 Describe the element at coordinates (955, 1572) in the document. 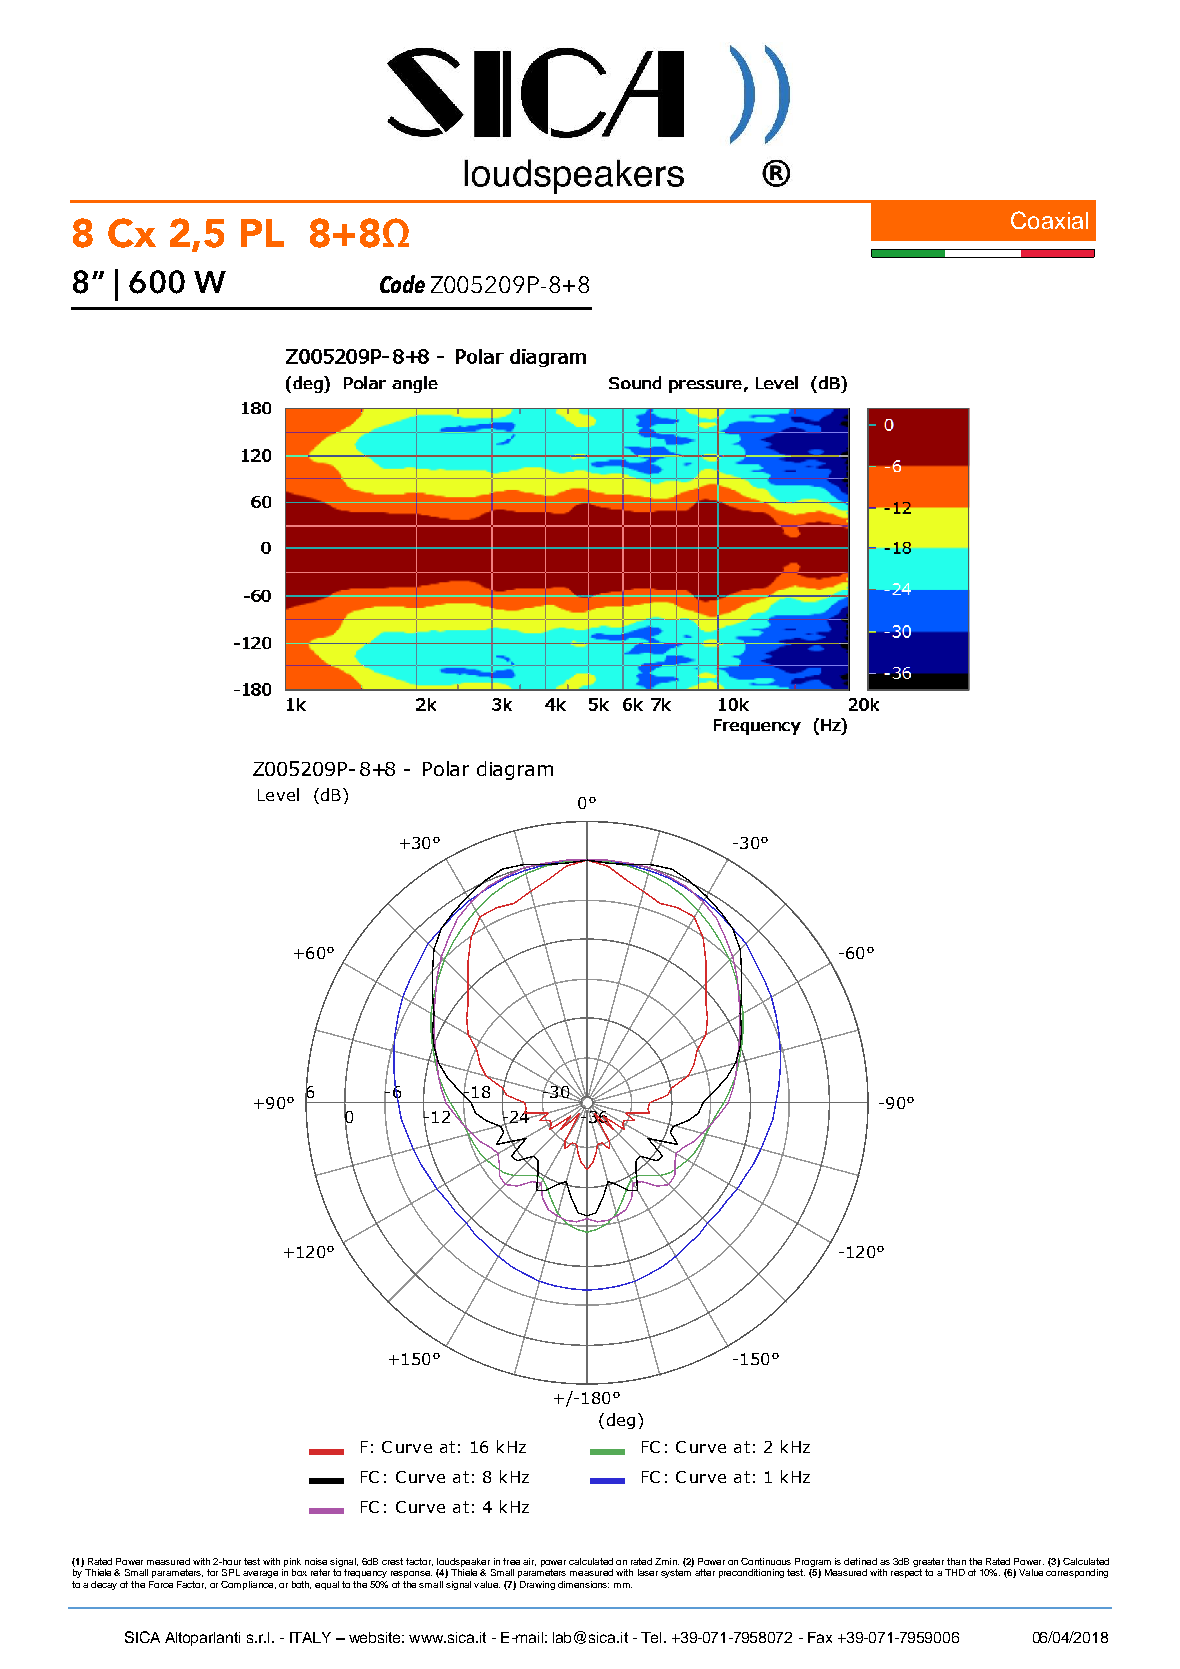

I see `THD` at that location.
